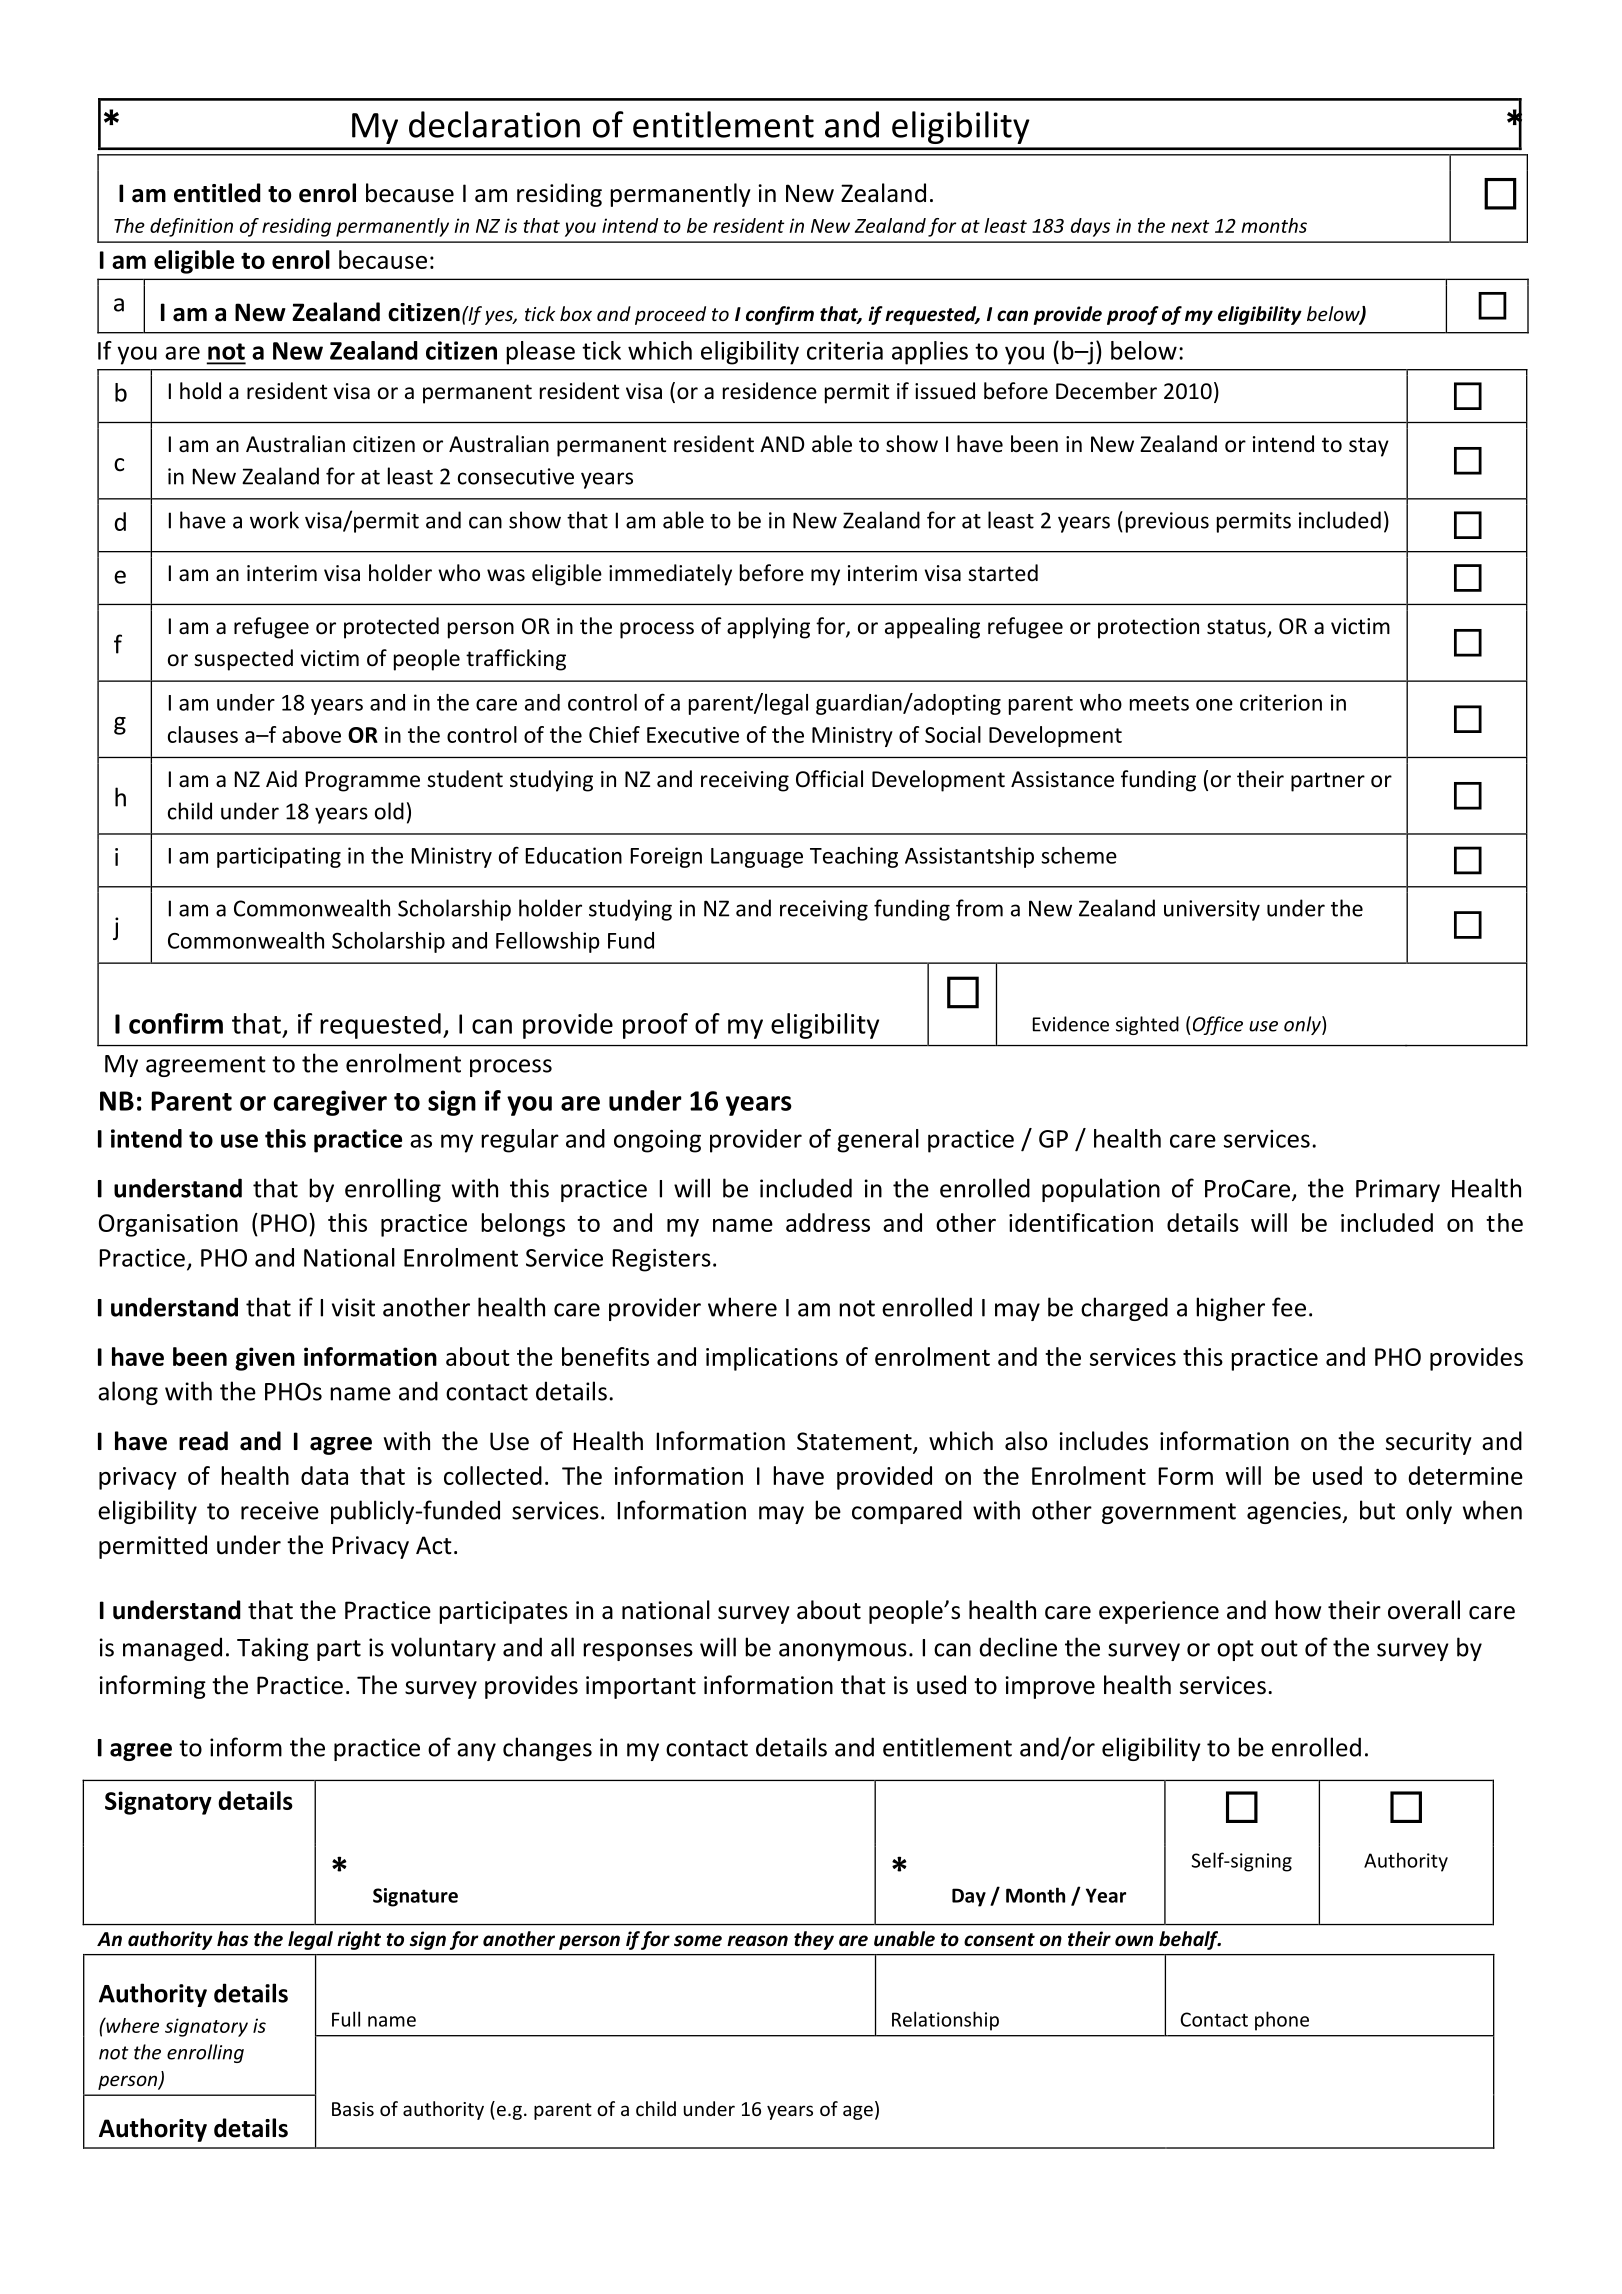  I want to click on phone, so click(1282, 2021).
